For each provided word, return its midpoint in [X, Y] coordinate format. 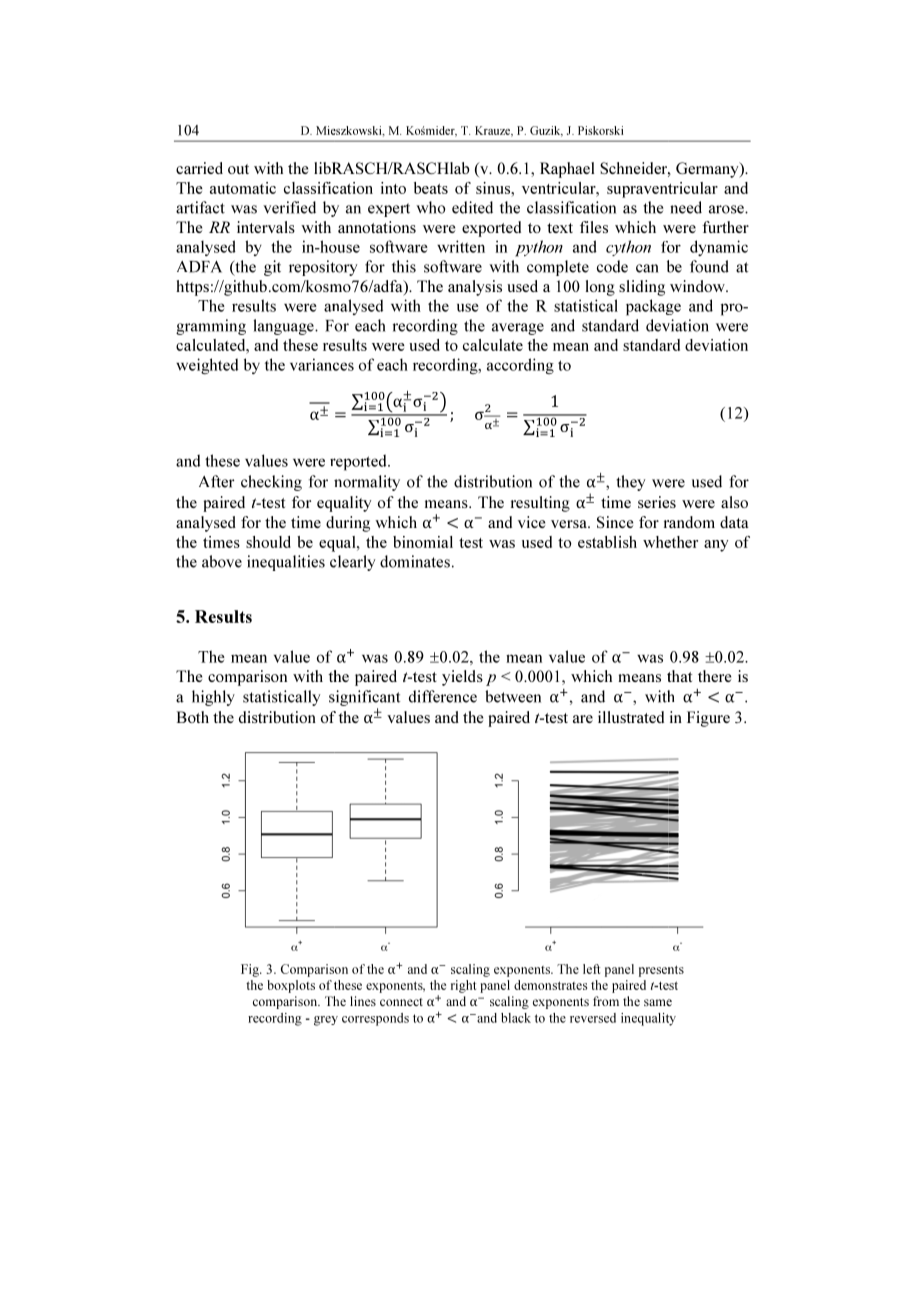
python [539, 248]
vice [532, 522]
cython [628, 248]
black [516, 1018]
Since [615, 522]
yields [462, 678]
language [284, 327]
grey [326, 1021]
